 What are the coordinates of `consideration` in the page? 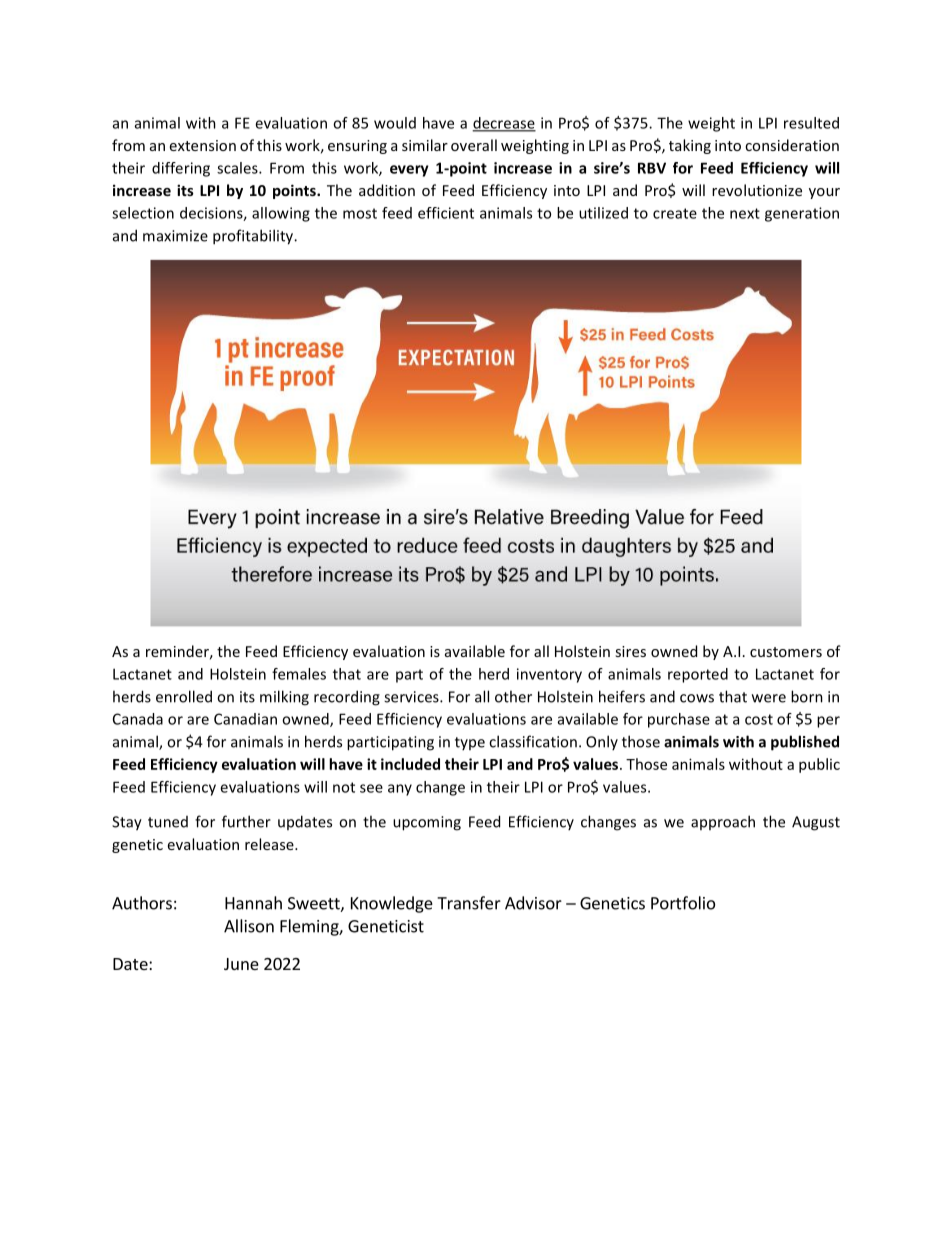 It's located at (792, 145).
